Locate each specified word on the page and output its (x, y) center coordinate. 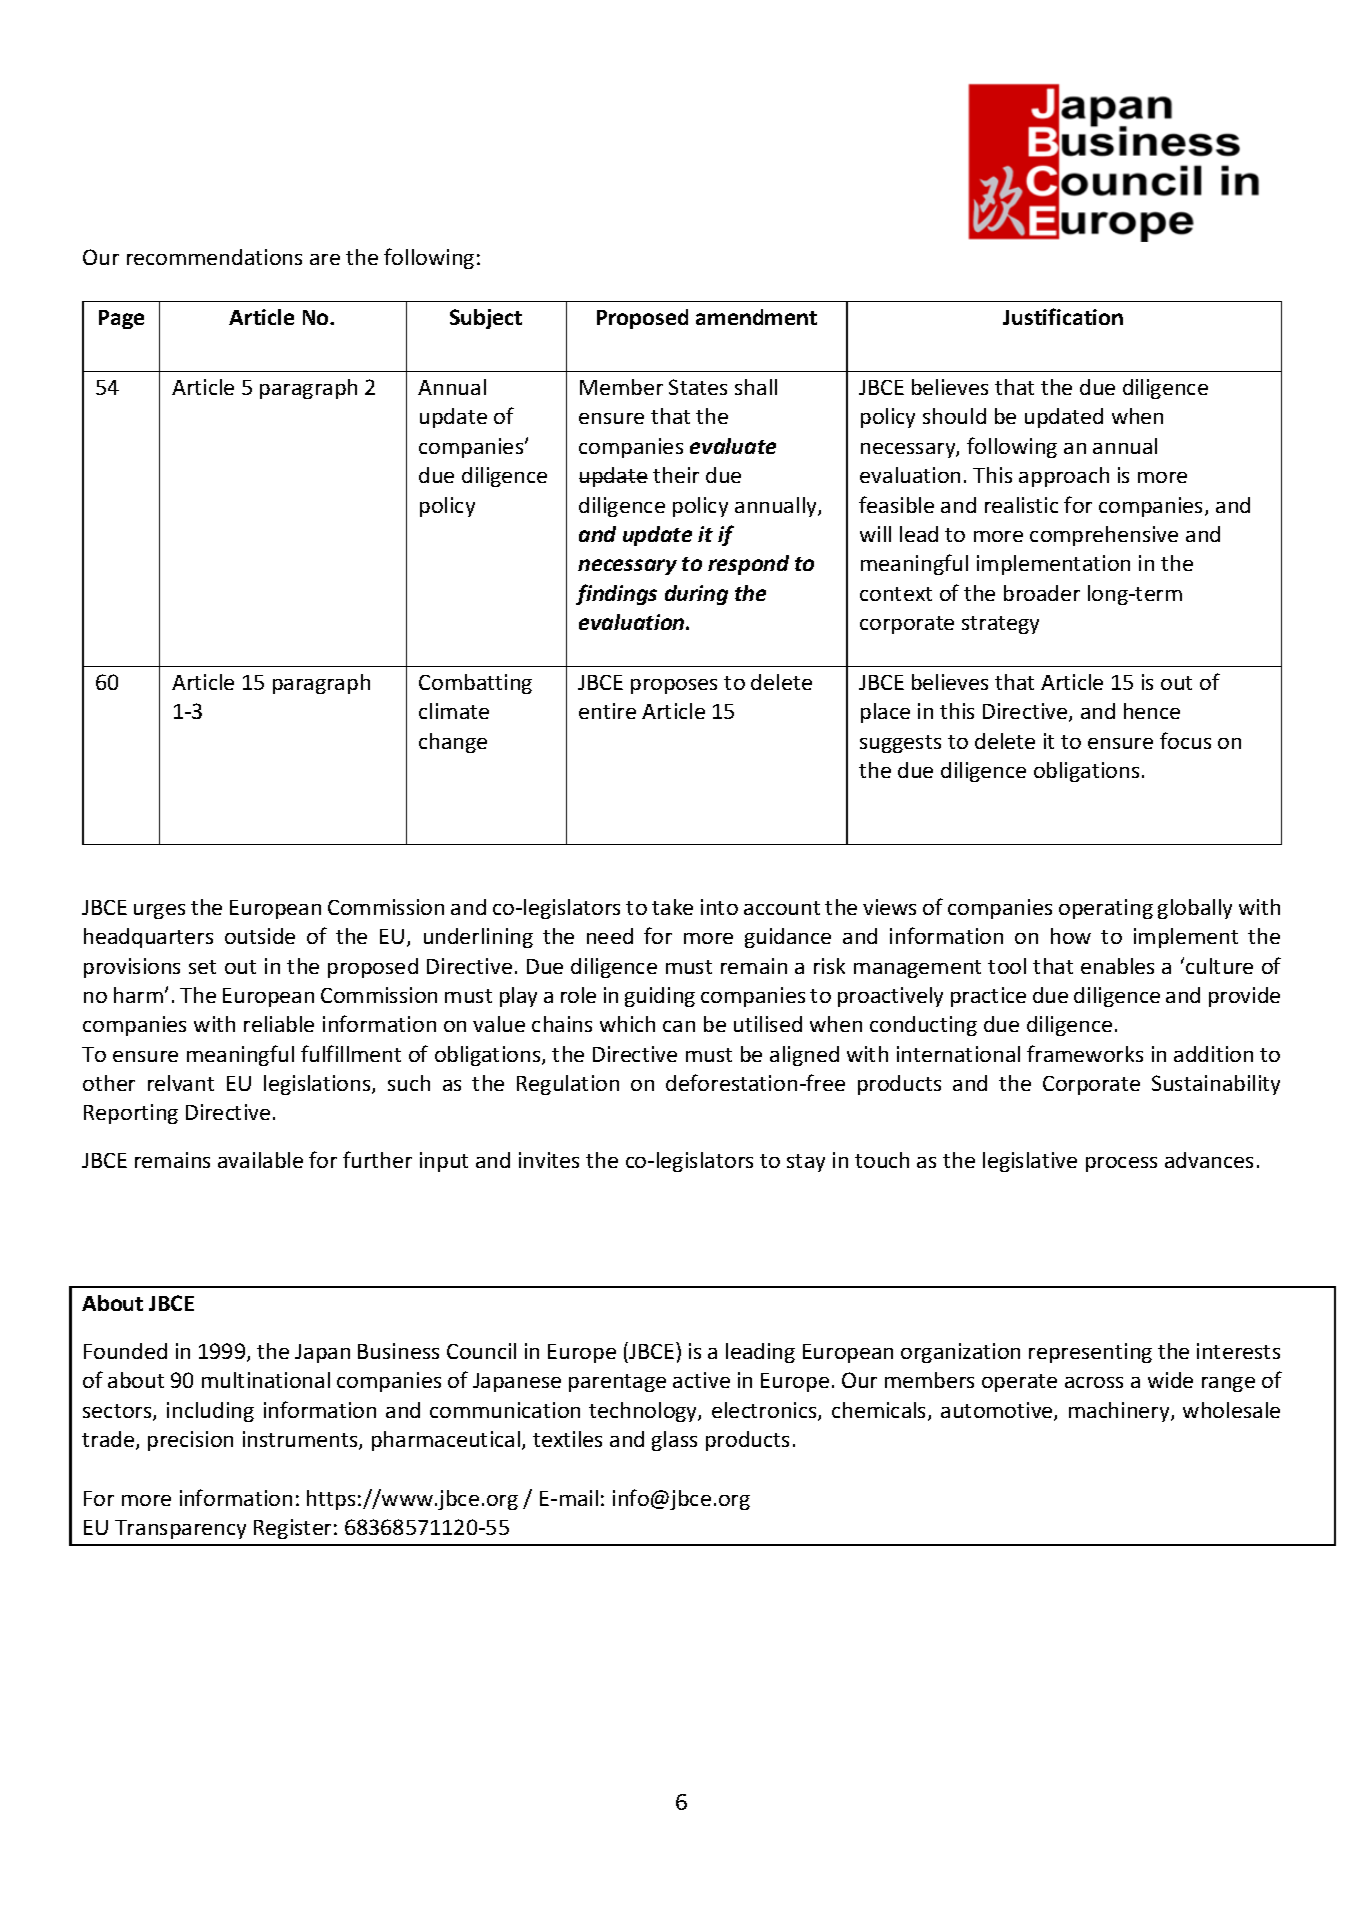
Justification (1063, 316)
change (453, 743)
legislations (318, 1085)
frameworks (1085, 1053)
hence (1152, 711)
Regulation (568, 1085)
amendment (756, 317)
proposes (674, 686)
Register (292, 1529)
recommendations (214, 257)
